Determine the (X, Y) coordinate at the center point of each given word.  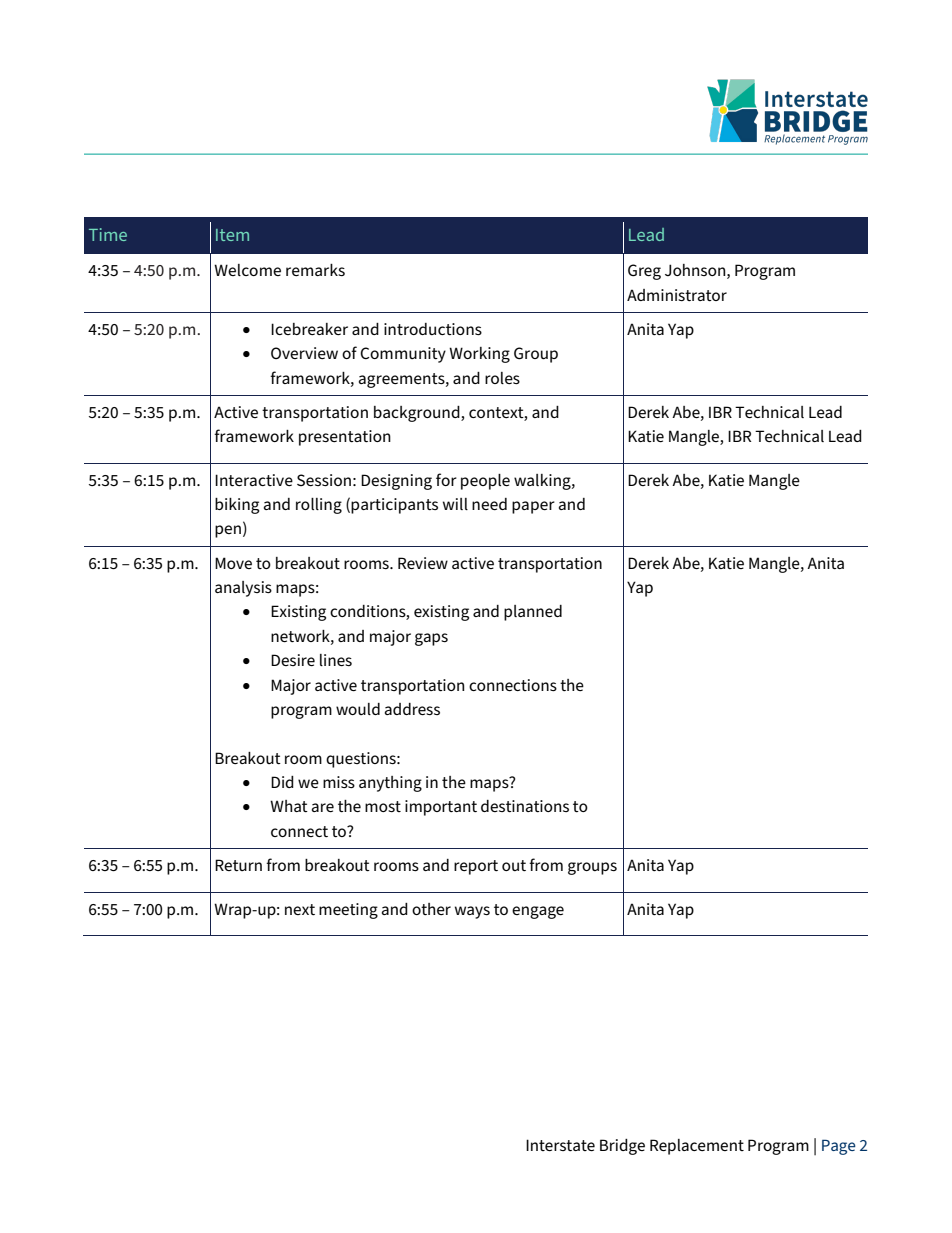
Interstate (560, 1145)
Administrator (677, 295)
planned (533, 613)
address (412, 709)
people (485, 482)
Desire (293, 660)
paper (533, 507)
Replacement (697, 1147)
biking (237, 506)
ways (472, 912)
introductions (433, 329)
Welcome (247, 270)
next (300, 909)
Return (238, 865)
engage (538, 912)
